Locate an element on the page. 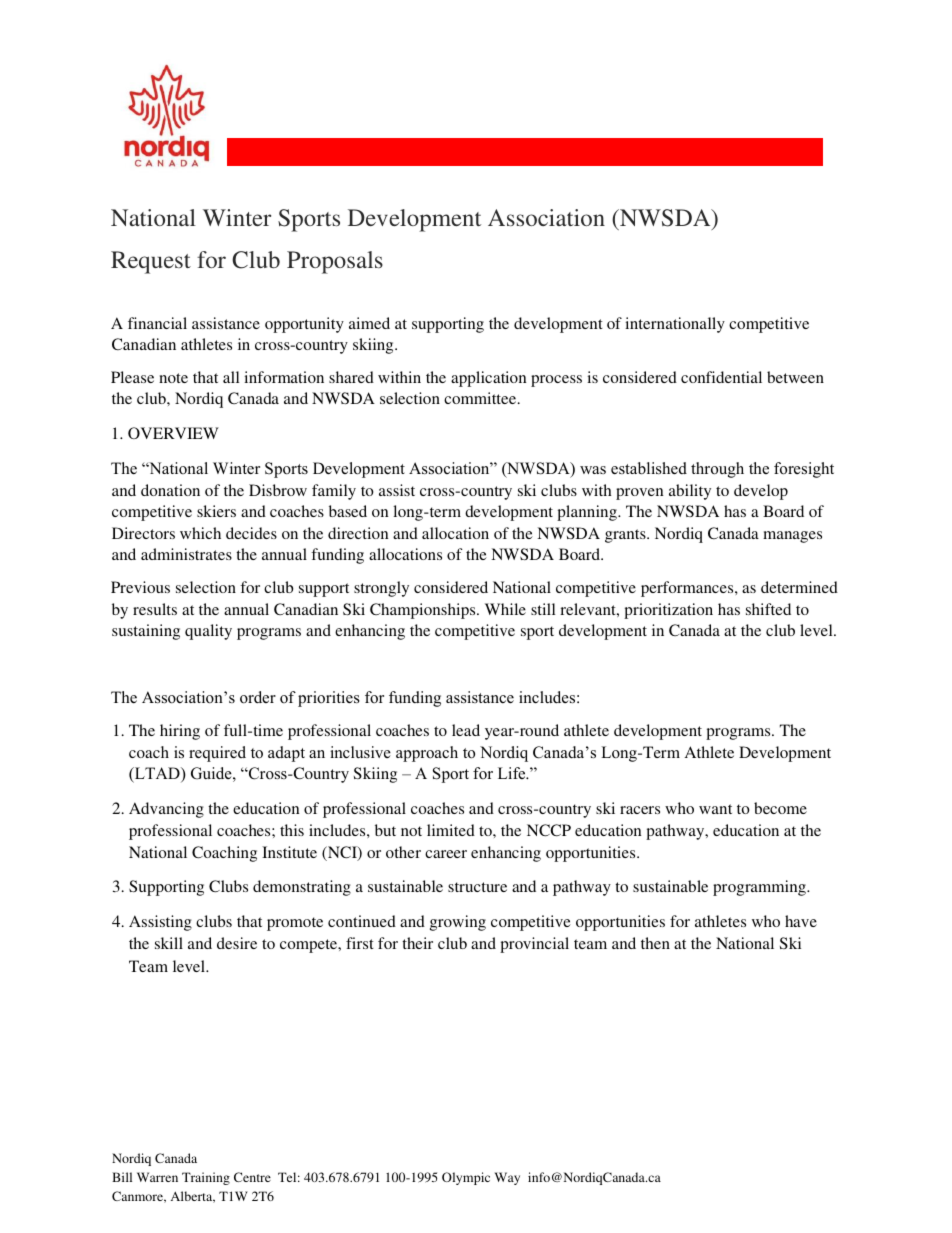 Image resolution: width=952 pixels, height=1233 pixels. Institute is located at coordinates (289, 852).
